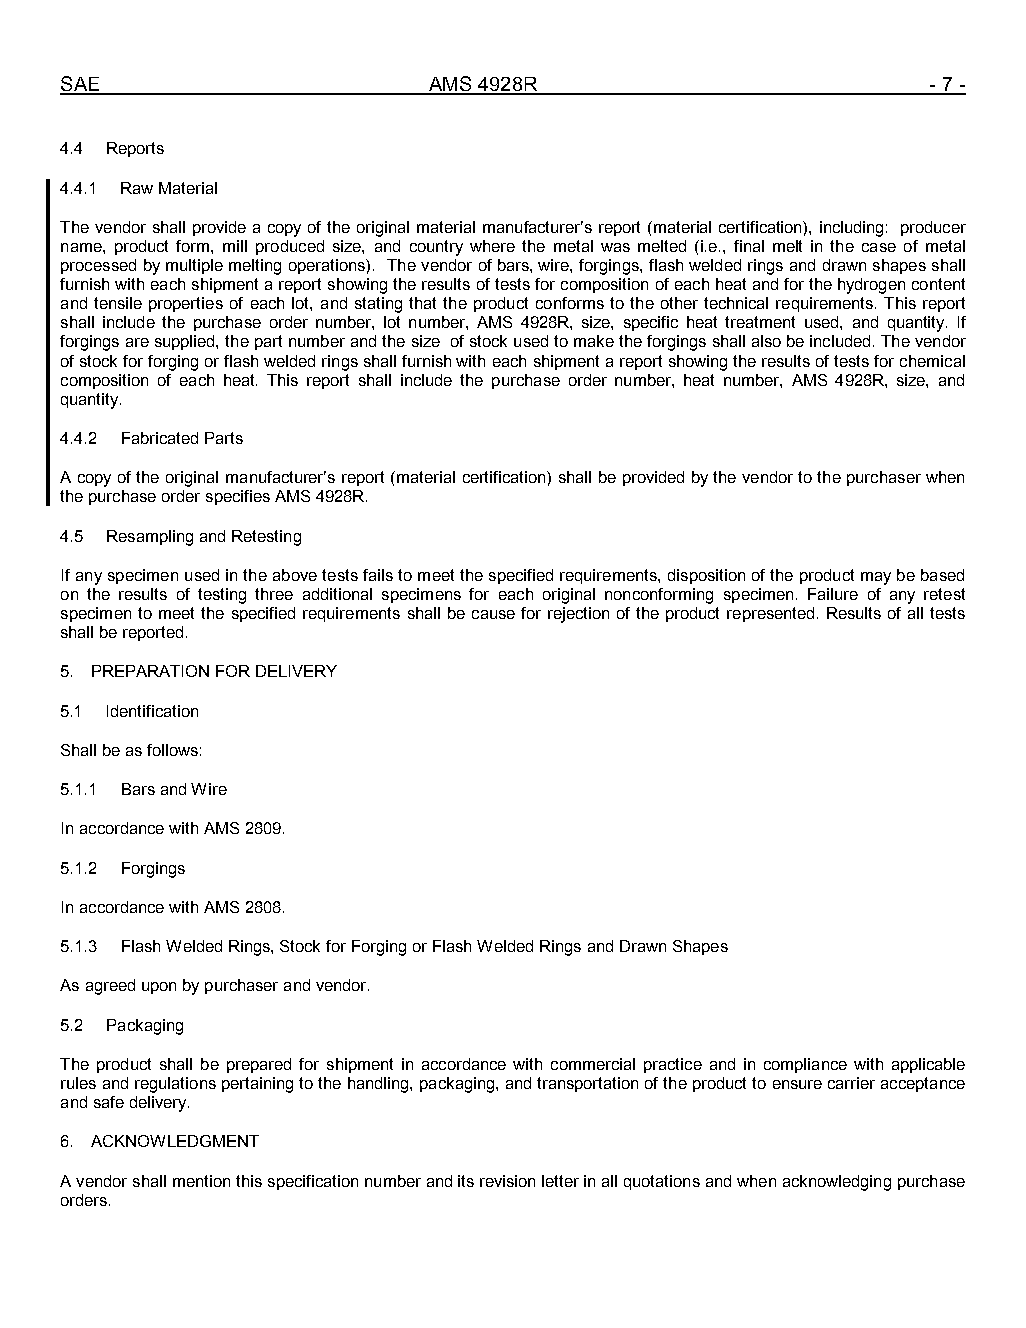 The image size is (1026, 1328). Describe the element at coordinates (492, 246) in the screenshot. I see `where` at that location.
